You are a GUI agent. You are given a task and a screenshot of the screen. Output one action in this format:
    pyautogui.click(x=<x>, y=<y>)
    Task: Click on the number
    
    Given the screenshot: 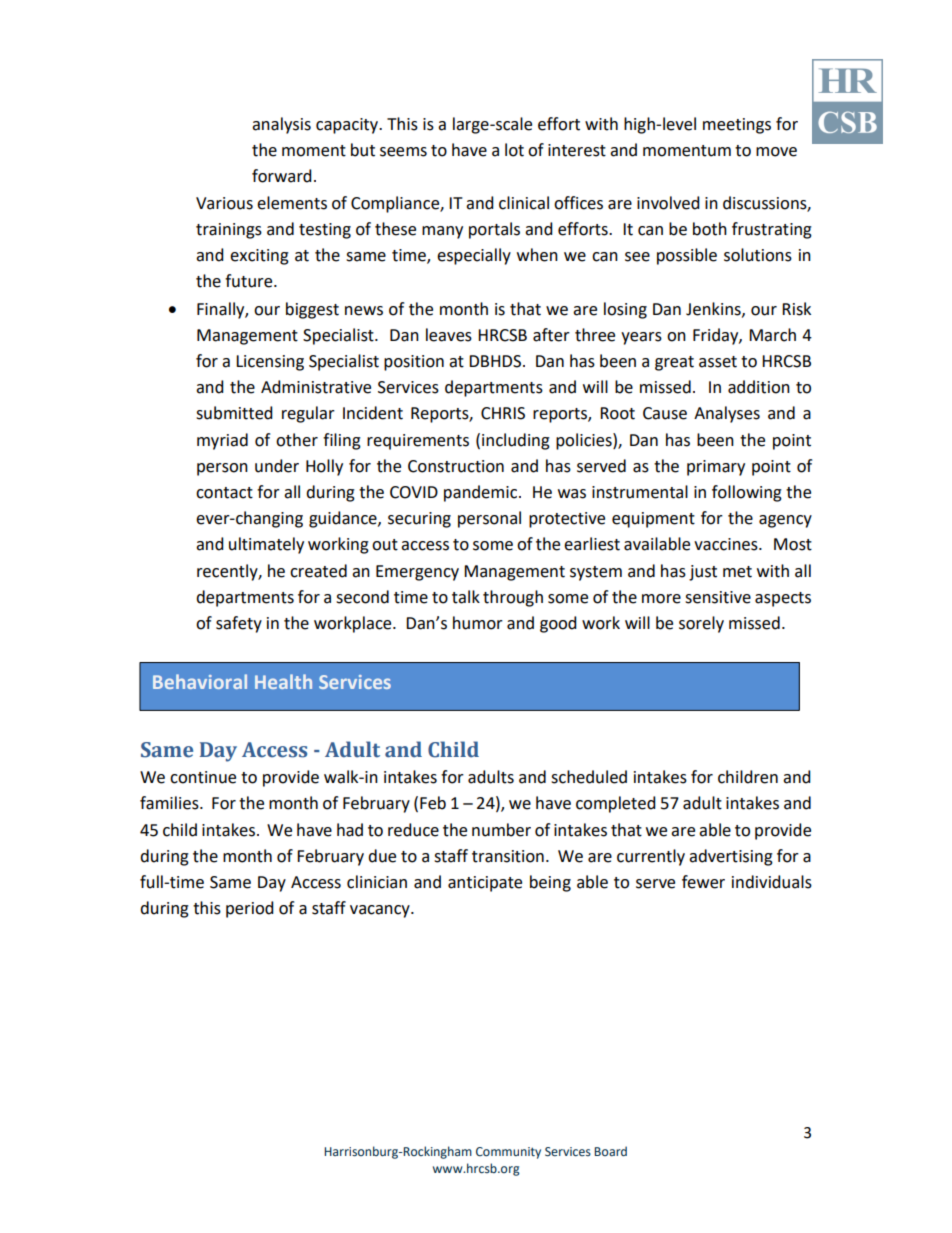 What is the action you would take?
    pyautogui.click(x=501, y=830)
